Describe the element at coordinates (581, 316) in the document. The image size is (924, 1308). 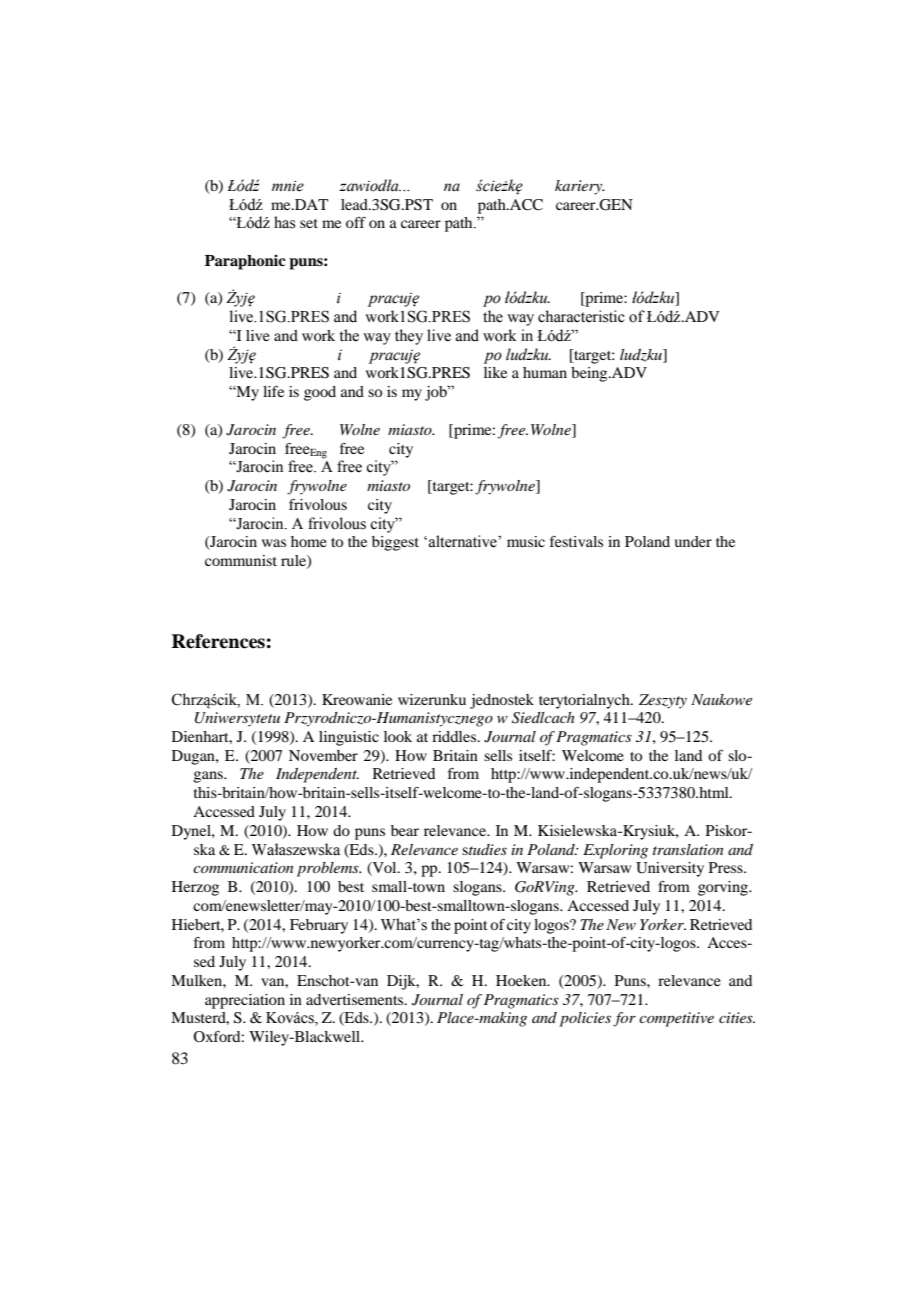
I see `characteristic` at that location.
